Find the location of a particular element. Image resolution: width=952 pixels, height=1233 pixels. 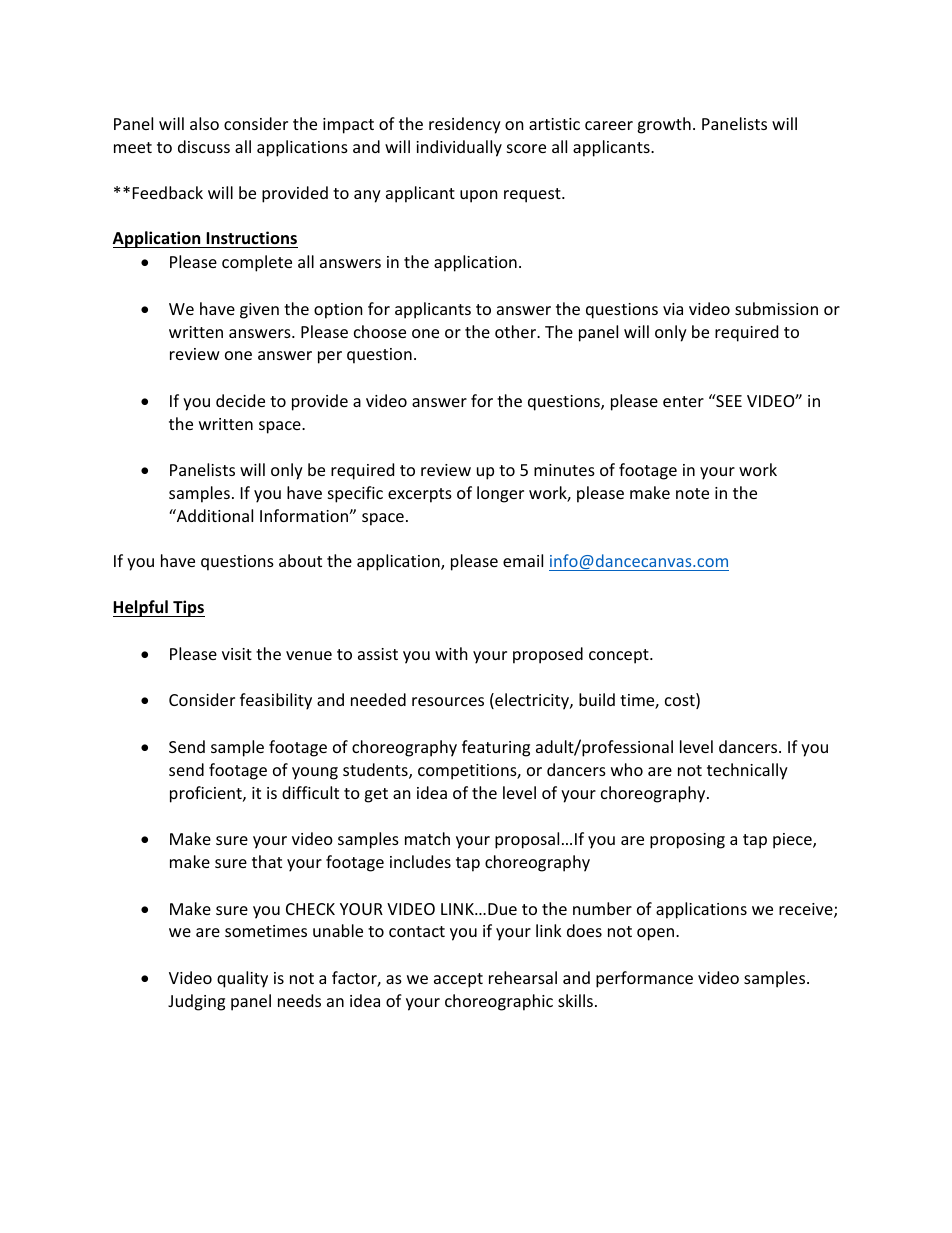

longer is located at coordinates (500, 494).
